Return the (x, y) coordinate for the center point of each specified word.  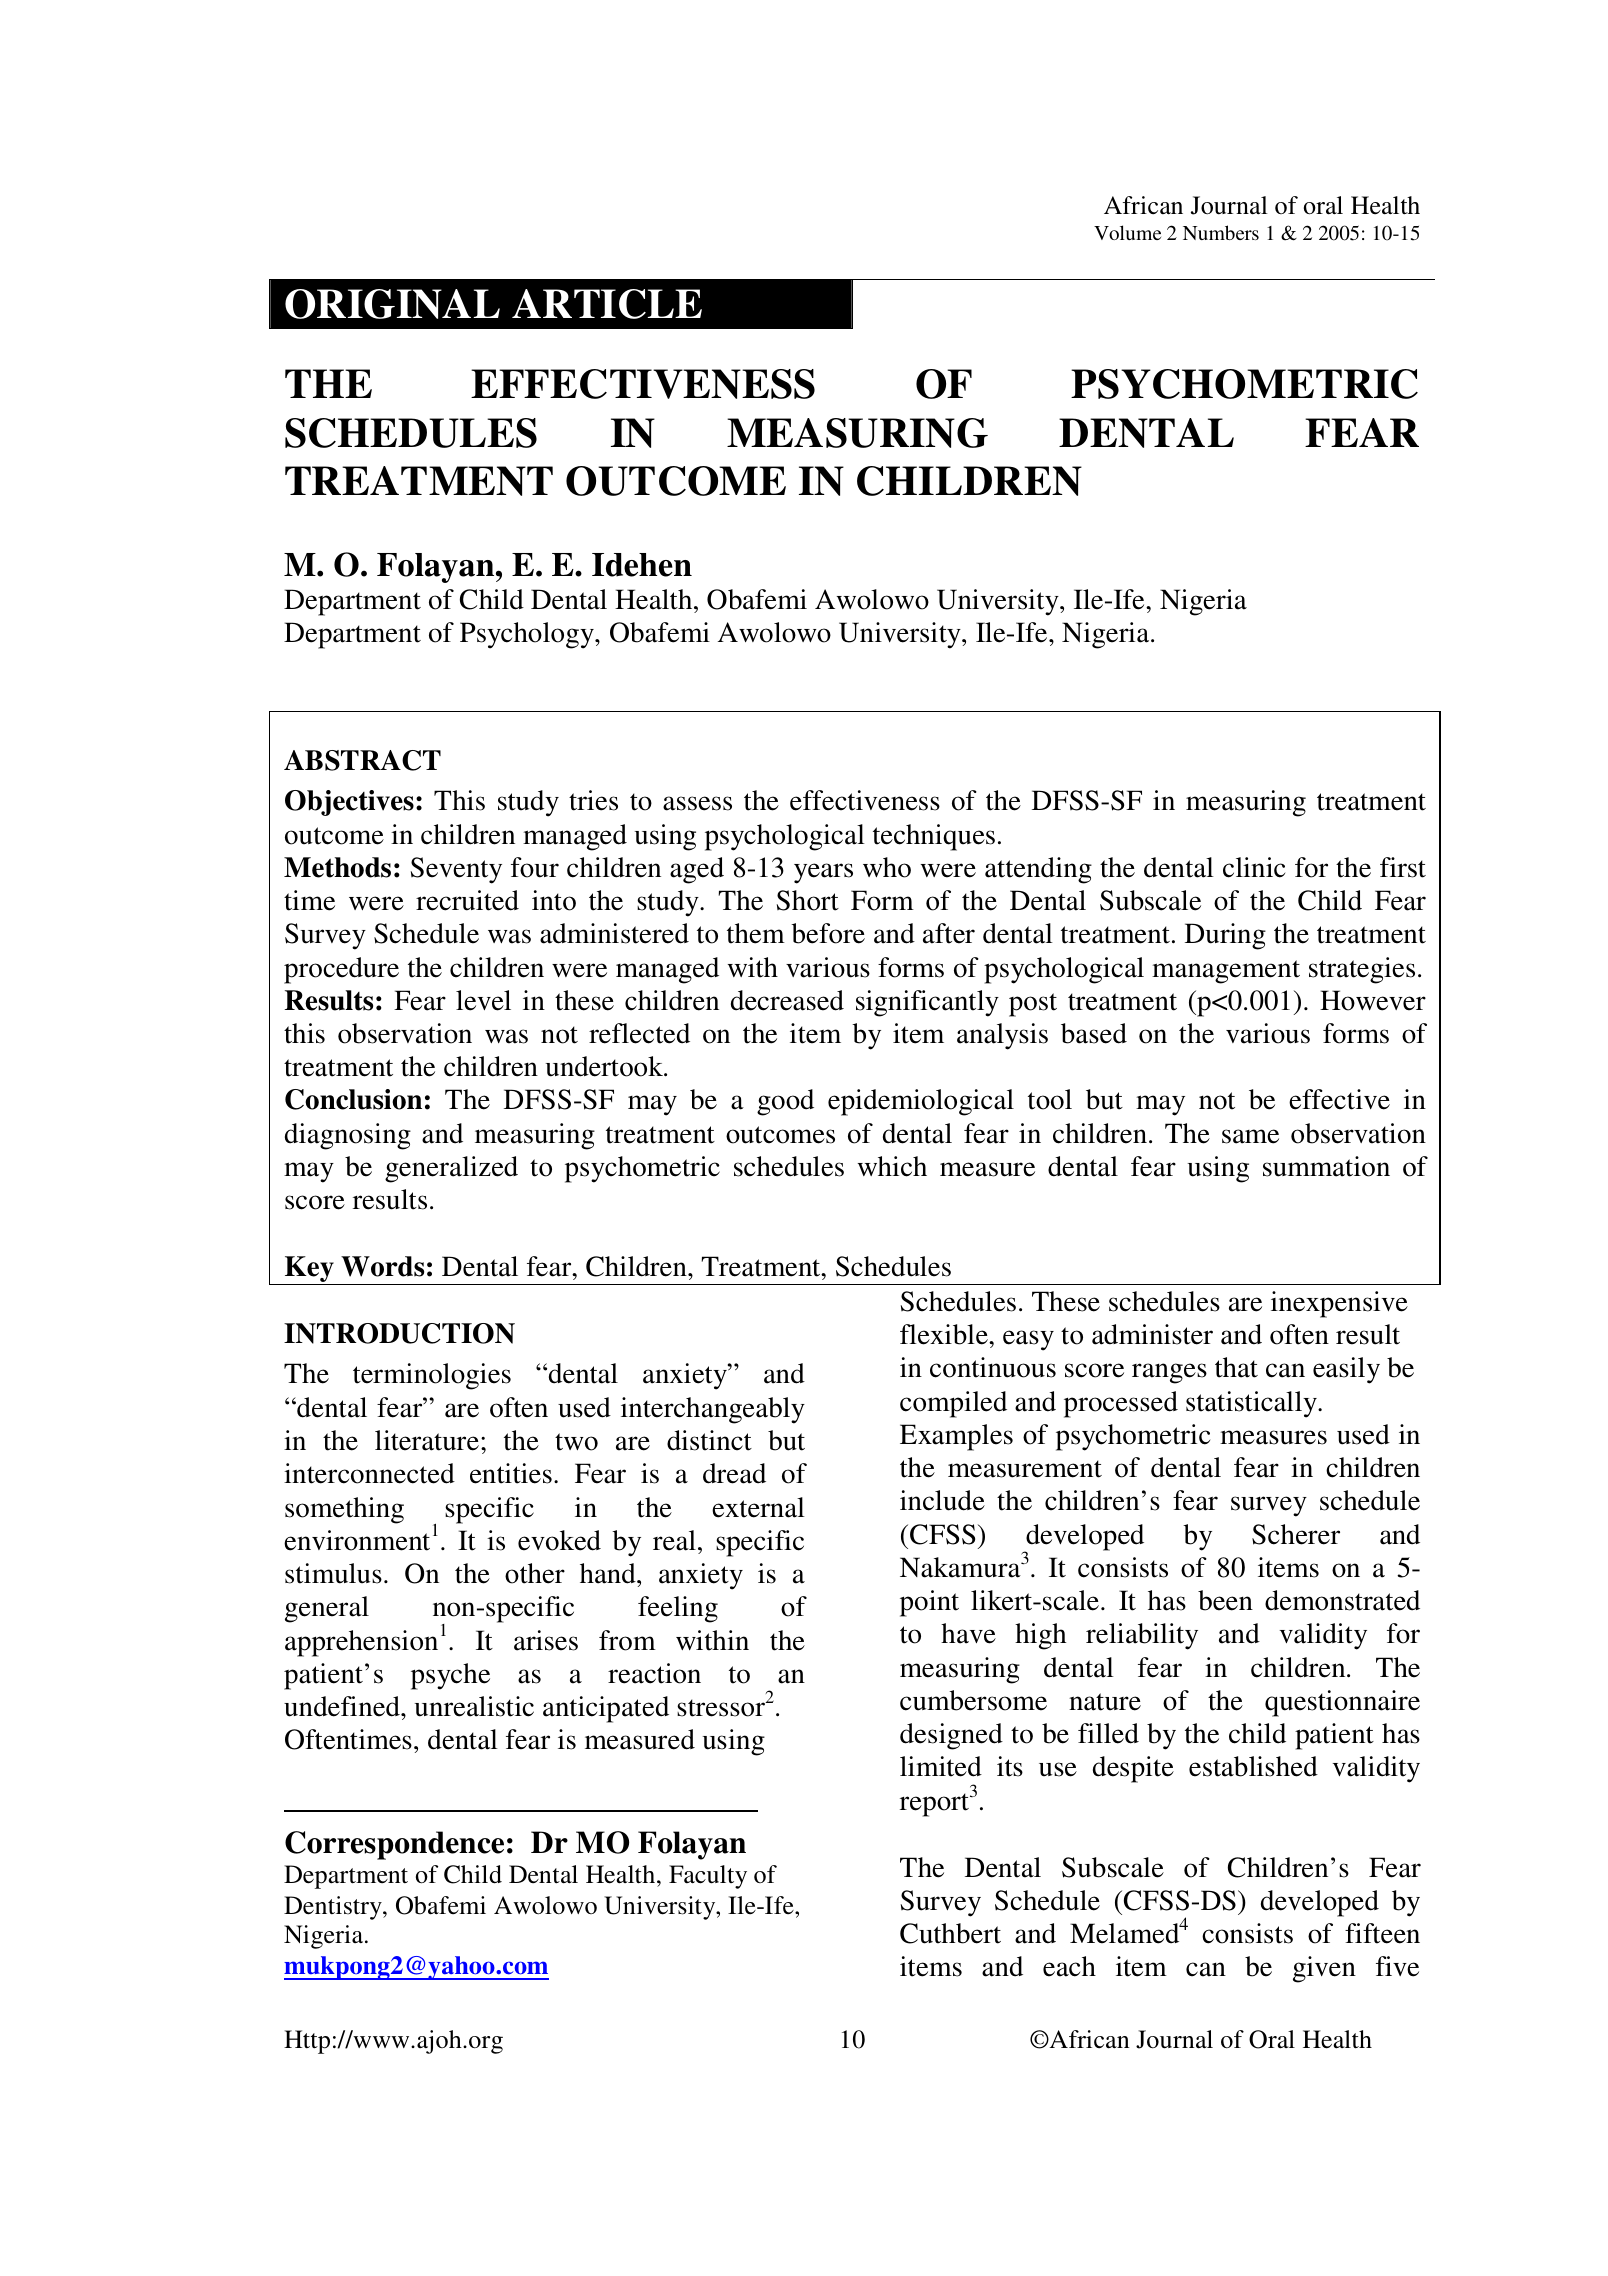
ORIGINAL (392, 304)
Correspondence (394, 1845)
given (1324, 1969)
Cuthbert (950, 1933)
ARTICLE (607, 304)
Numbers (1221, 232)
